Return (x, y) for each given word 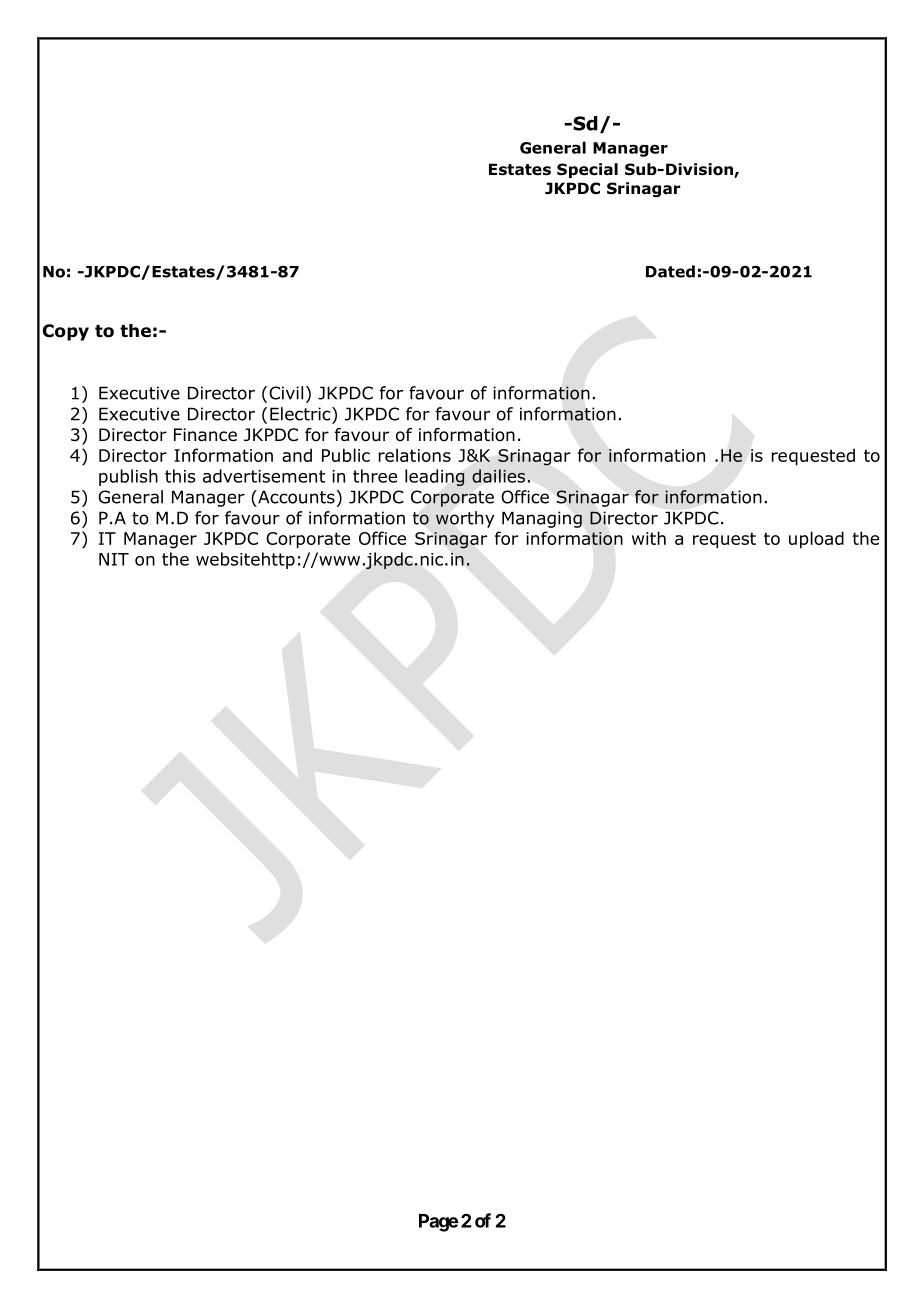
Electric (301, 414)
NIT (114, 559)
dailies (498, 476)
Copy (66, 332)
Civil (286, 393)
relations (414, 455)
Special (587, 170)
